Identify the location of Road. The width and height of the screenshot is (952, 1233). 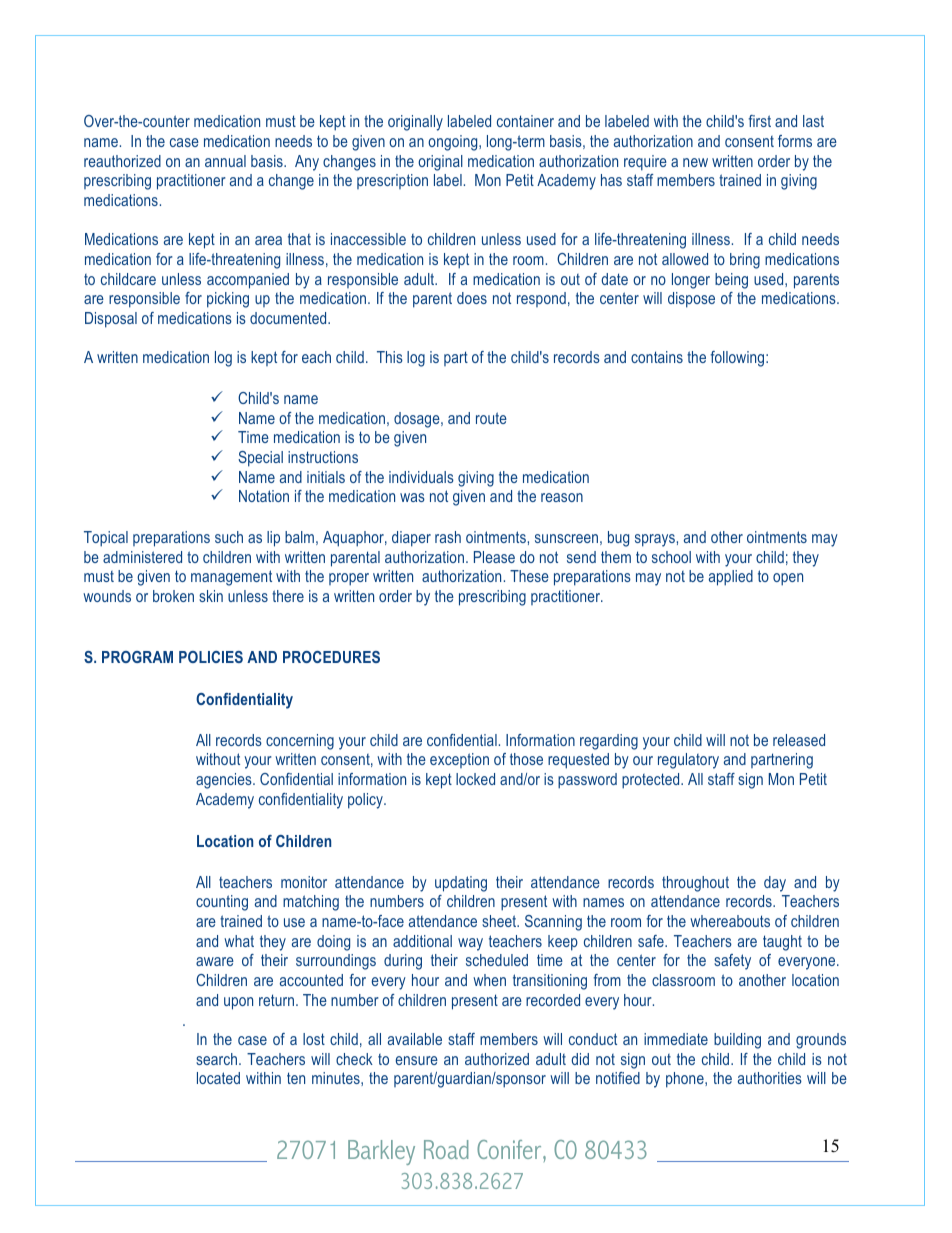
(446, 1149).
